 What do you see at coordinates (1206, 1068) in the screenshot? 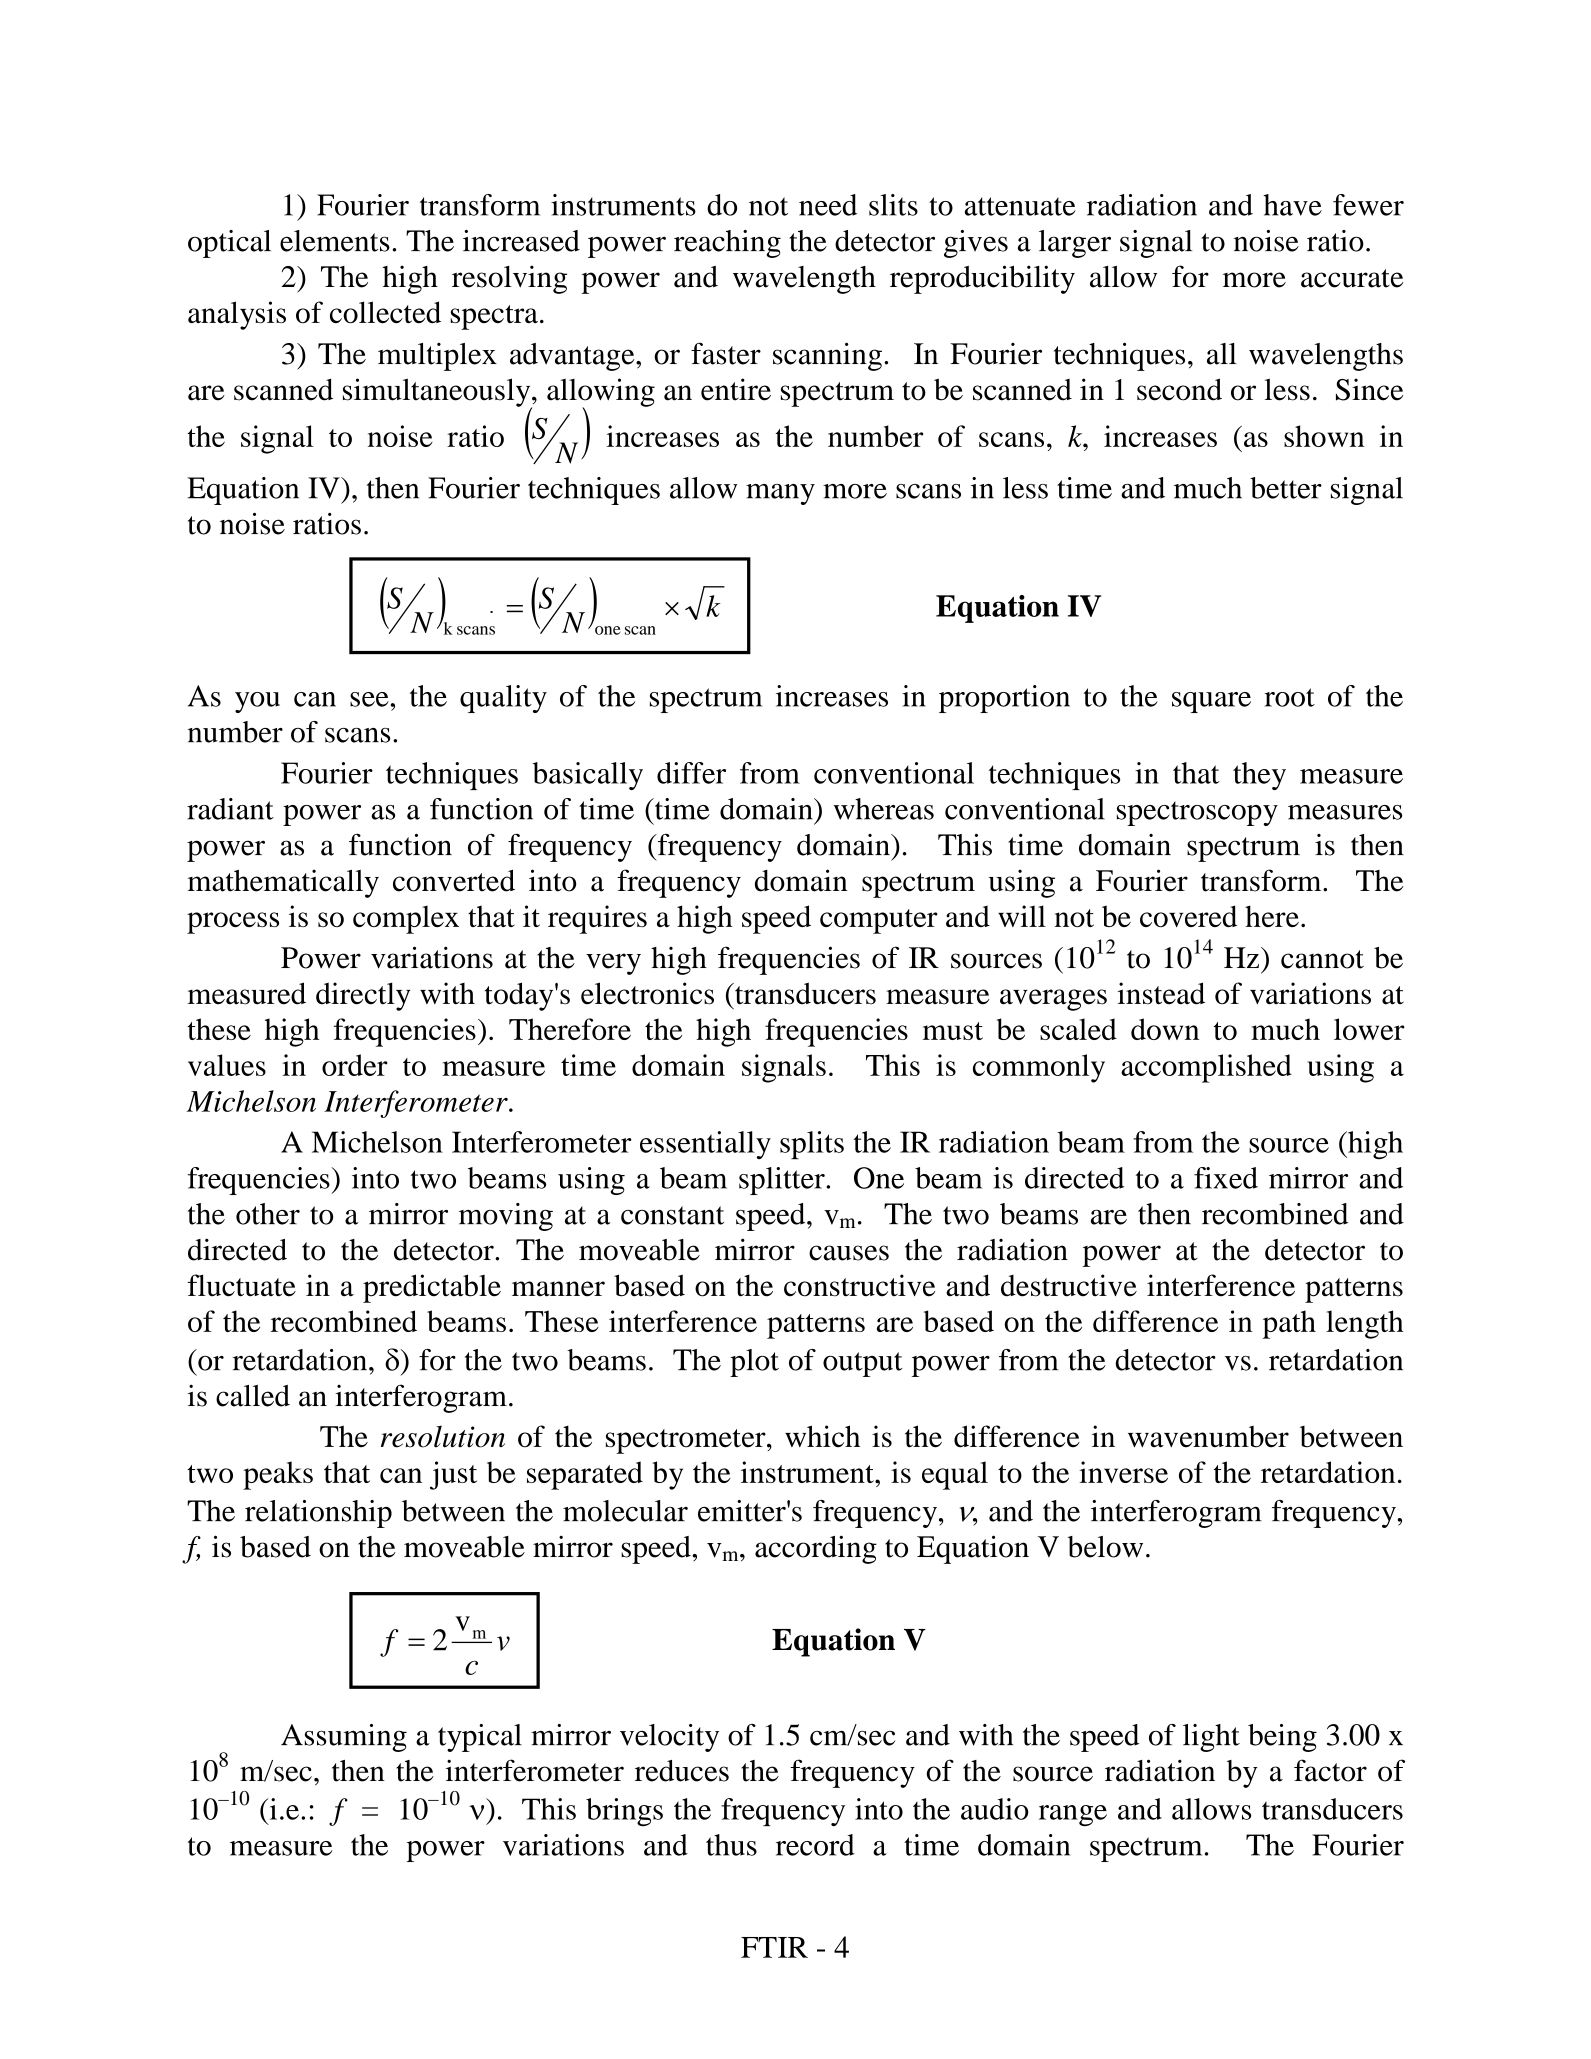
I see `accomplished` at bounding box center [1206, 1068].
